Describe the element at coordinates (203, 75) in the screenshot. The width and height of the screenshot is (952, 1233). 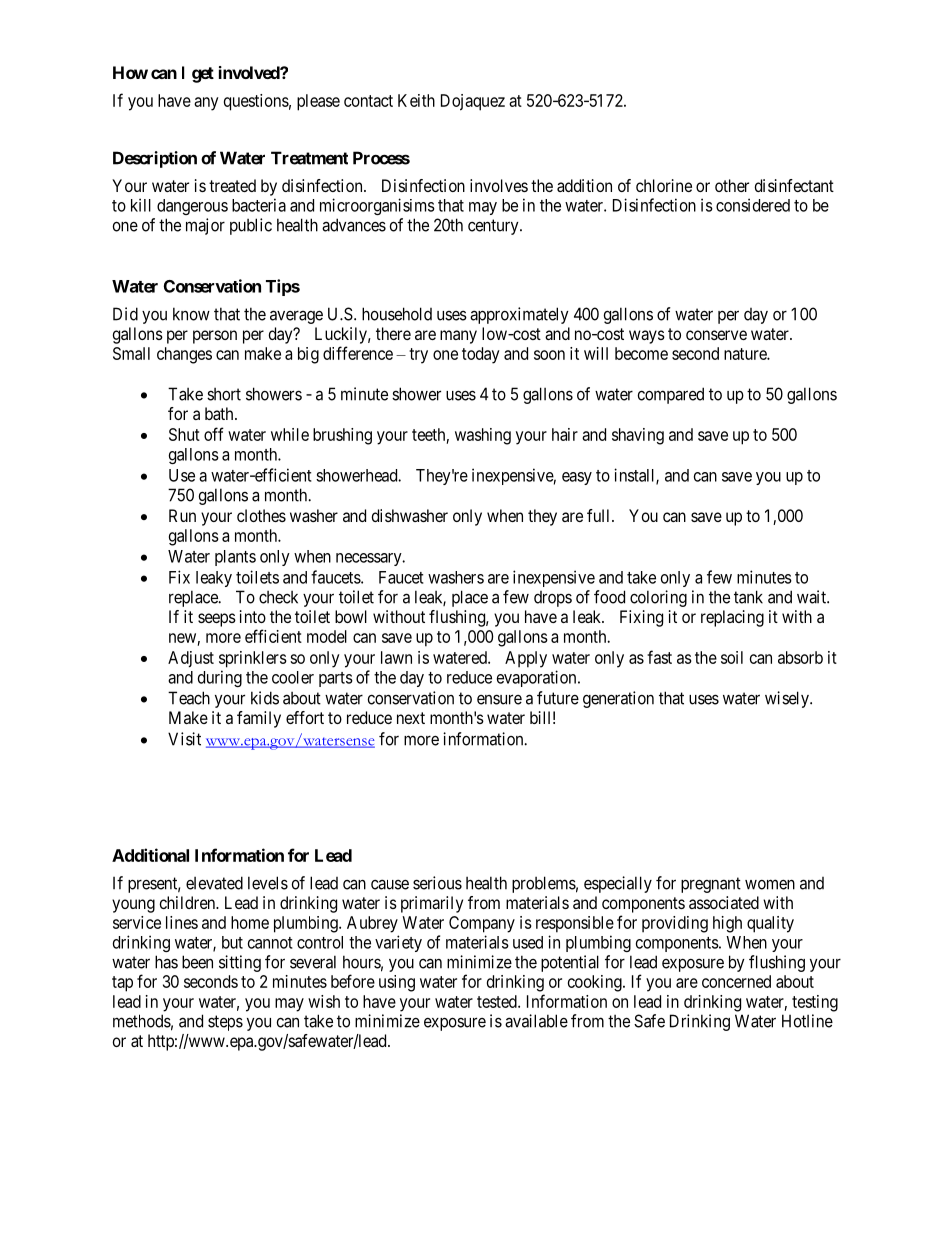
I see `get` at that location.
